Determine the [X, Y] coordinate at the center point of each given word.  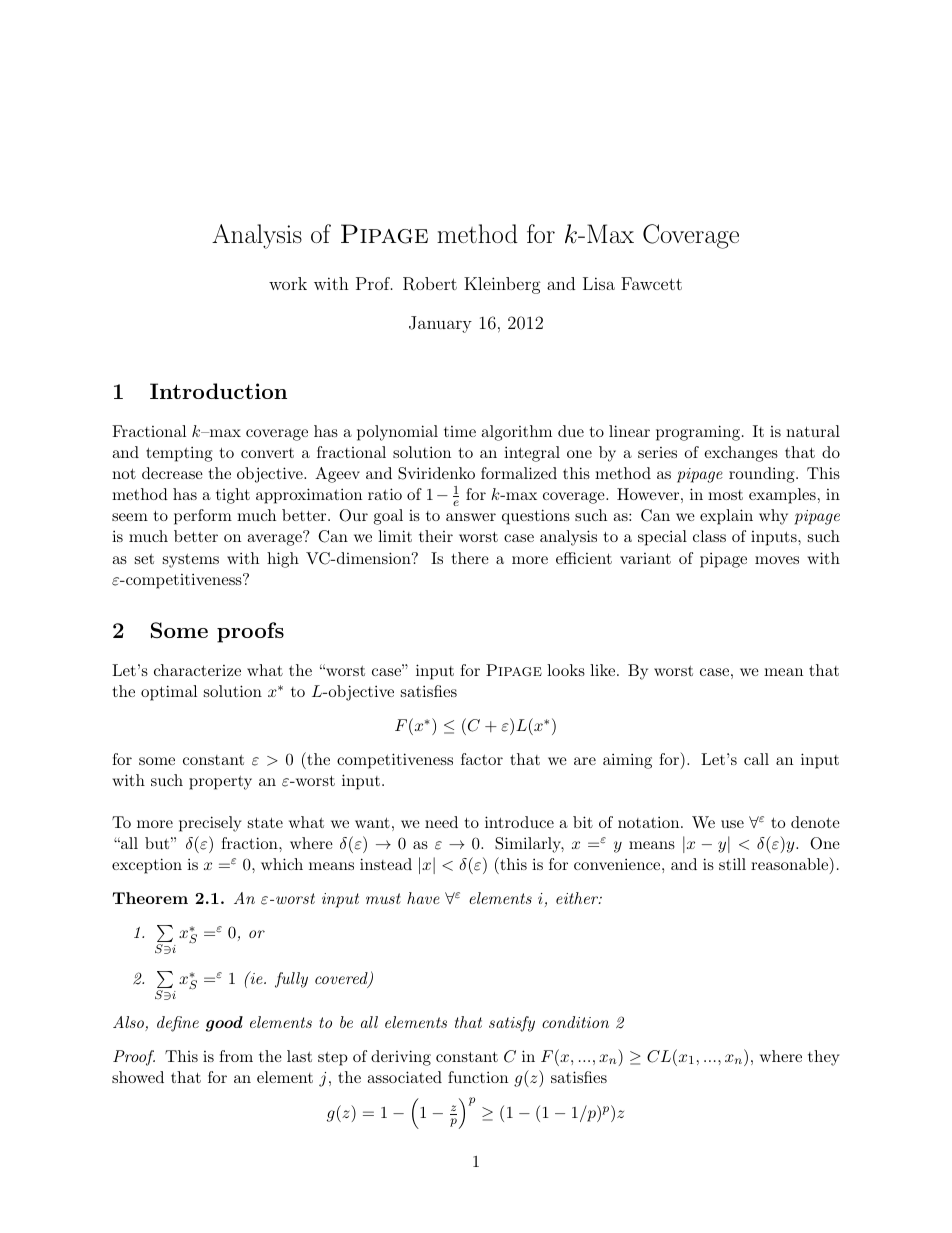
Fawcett [651, 283]
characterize [197, 670]
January [440, 324]
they [824, 1058]
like [604, 670]
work [288, 283]
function [478, 1077]
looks [566, 670]
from [236, 1056]
